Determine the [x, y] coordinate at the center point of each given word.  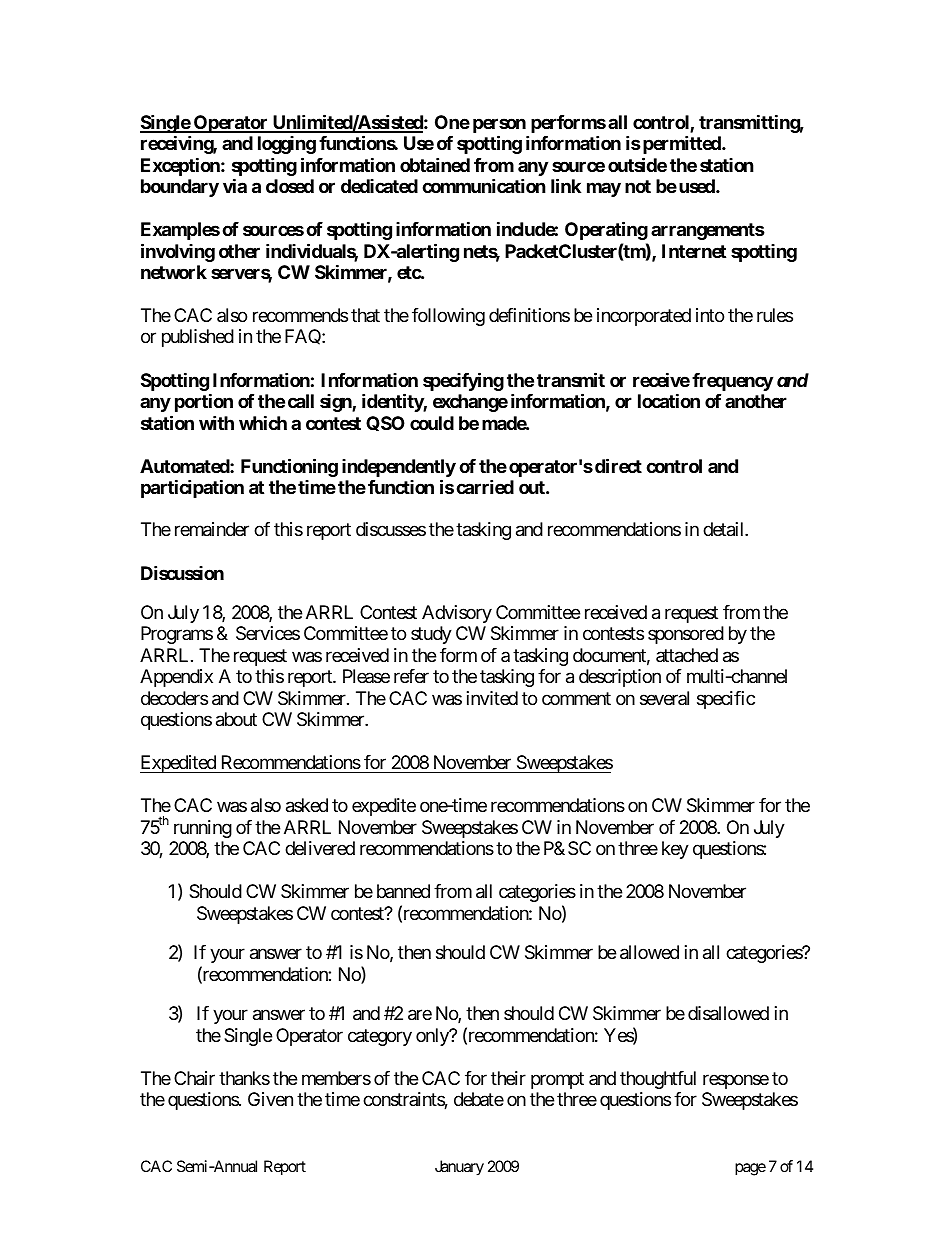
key [675, 850]
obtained [435, 164]
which [263, 422]
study [431, 635]
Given [270, 1099]
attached [687, 655]
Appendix [176, 678]
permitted [681, 144]
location [669, 400]
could [432, 423]
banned [403, 891]
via [235, 185]
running [203, 829]
